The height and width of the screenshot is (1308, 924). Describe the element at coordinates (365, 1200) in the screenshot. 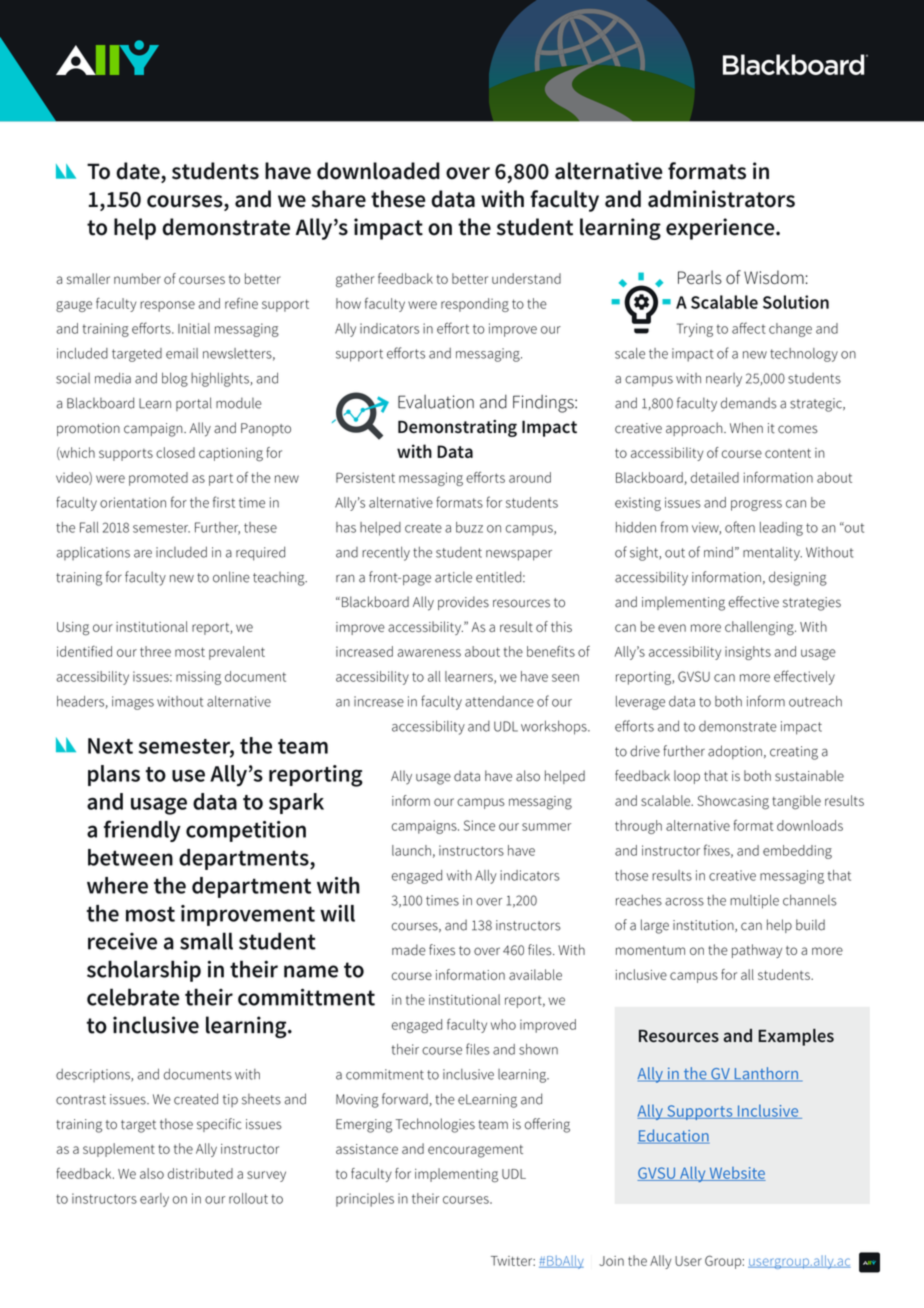

I see `principles` at that location.
